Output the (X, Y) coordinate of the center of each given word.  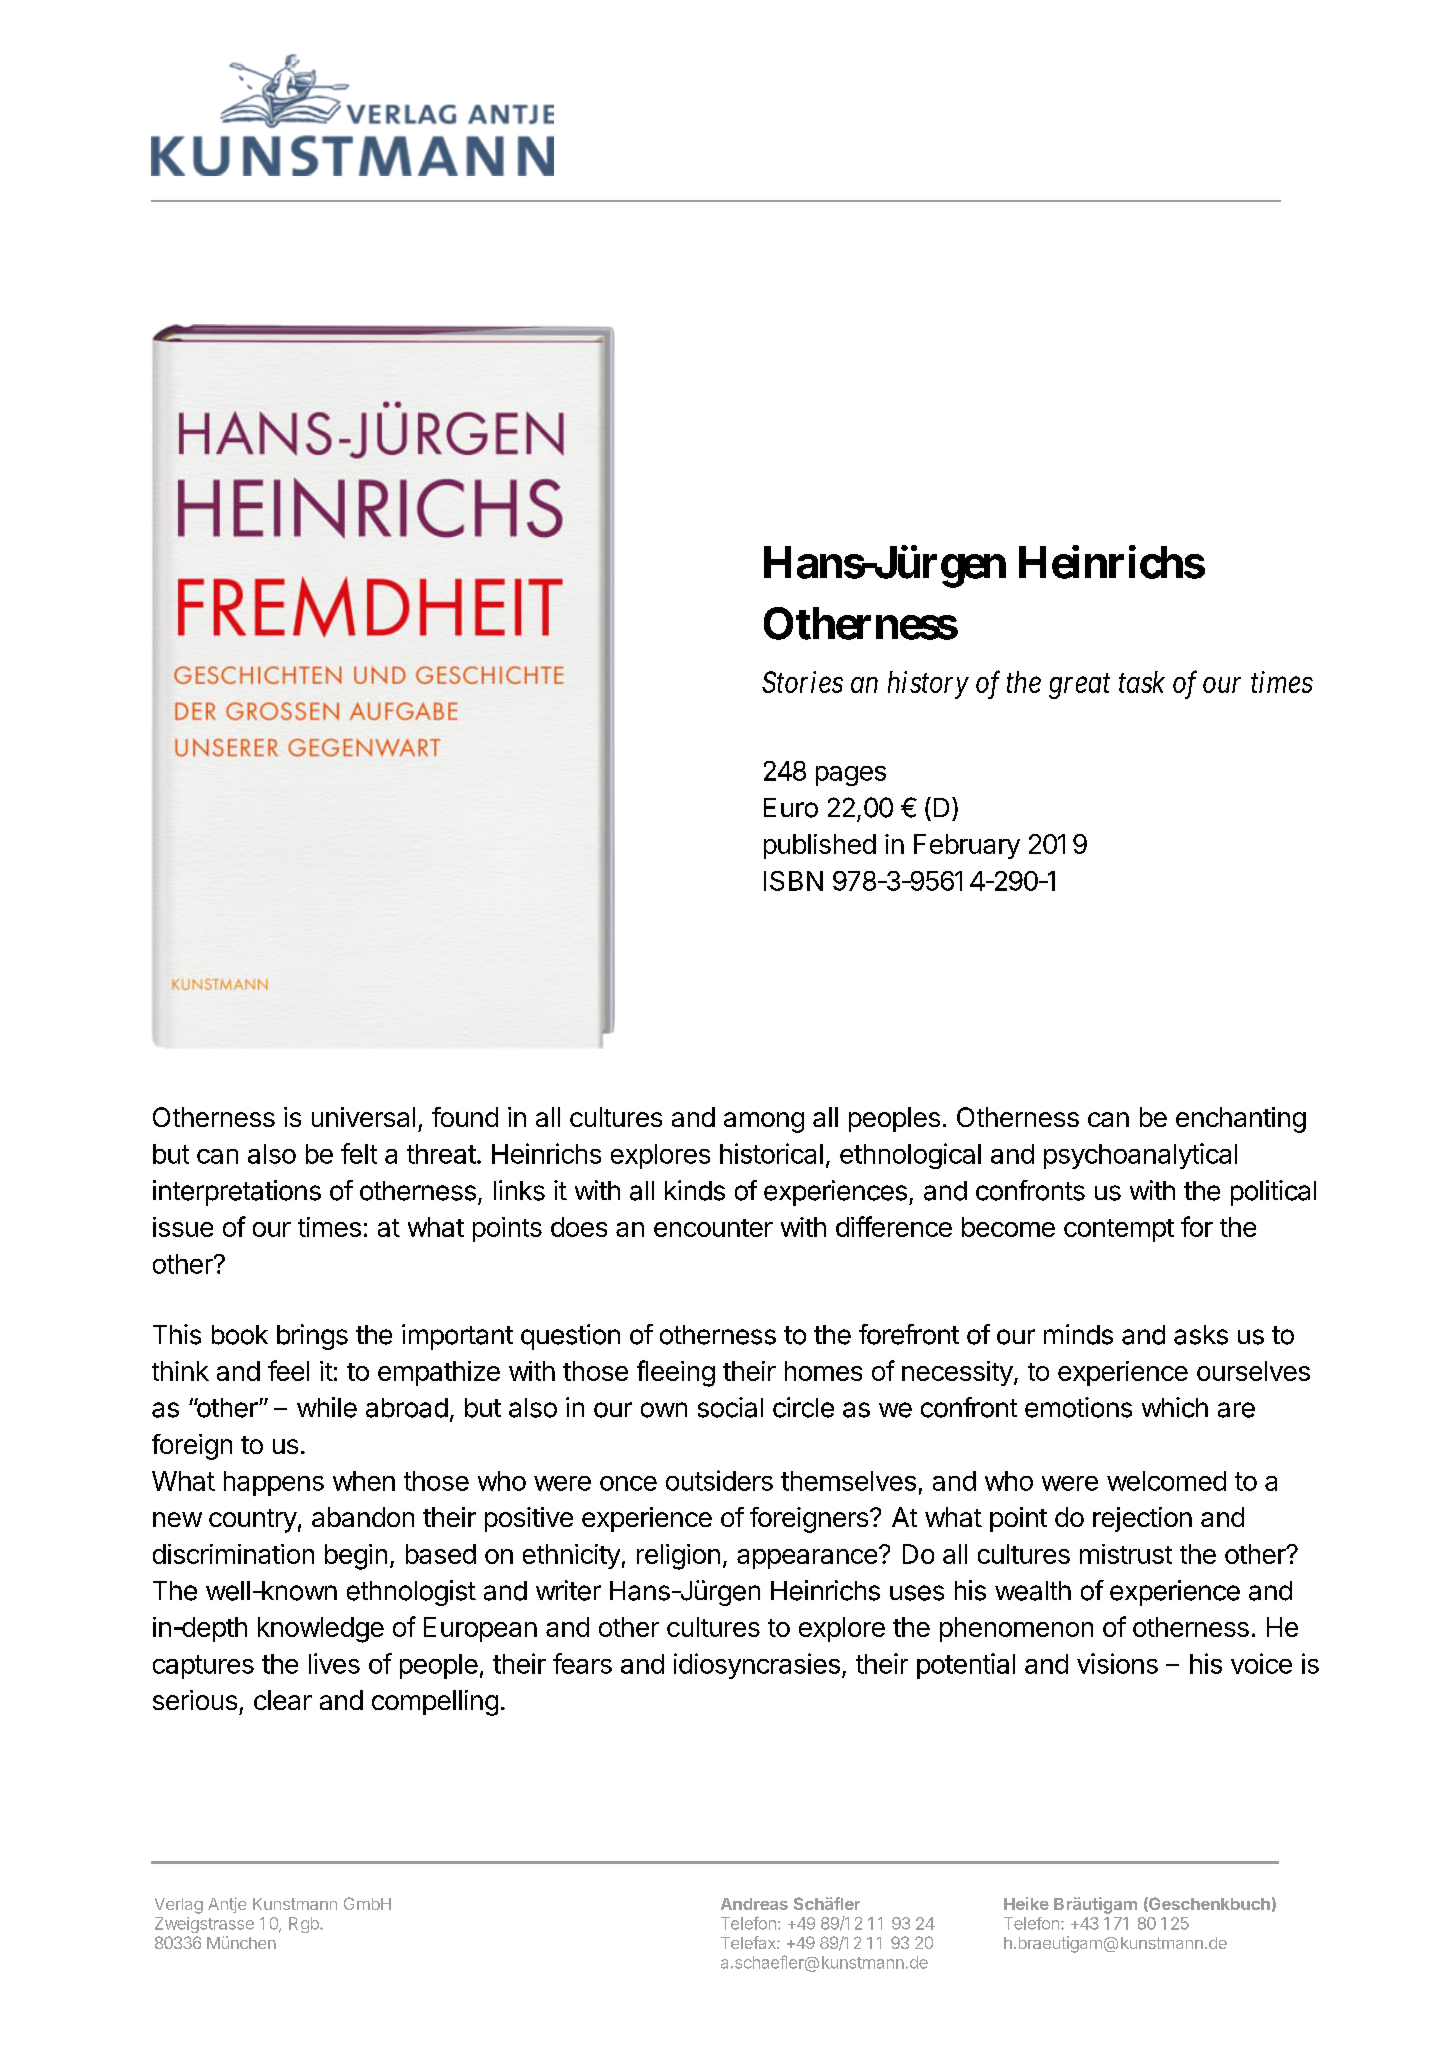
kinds (695, 1190)
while (327, 1407)
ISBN (793, 881)
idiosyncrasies (757, 1666)
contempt (1119, 1230)
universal (363, 1117)
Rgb (305, 1925)
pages (851, 776)
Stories (802, 682)
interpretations (237, 1193)
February (967, 846)
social (730, 1407)
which (1175, 1407)
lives (334, 1663)
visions (1117, 1663)
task (1142, 682)
